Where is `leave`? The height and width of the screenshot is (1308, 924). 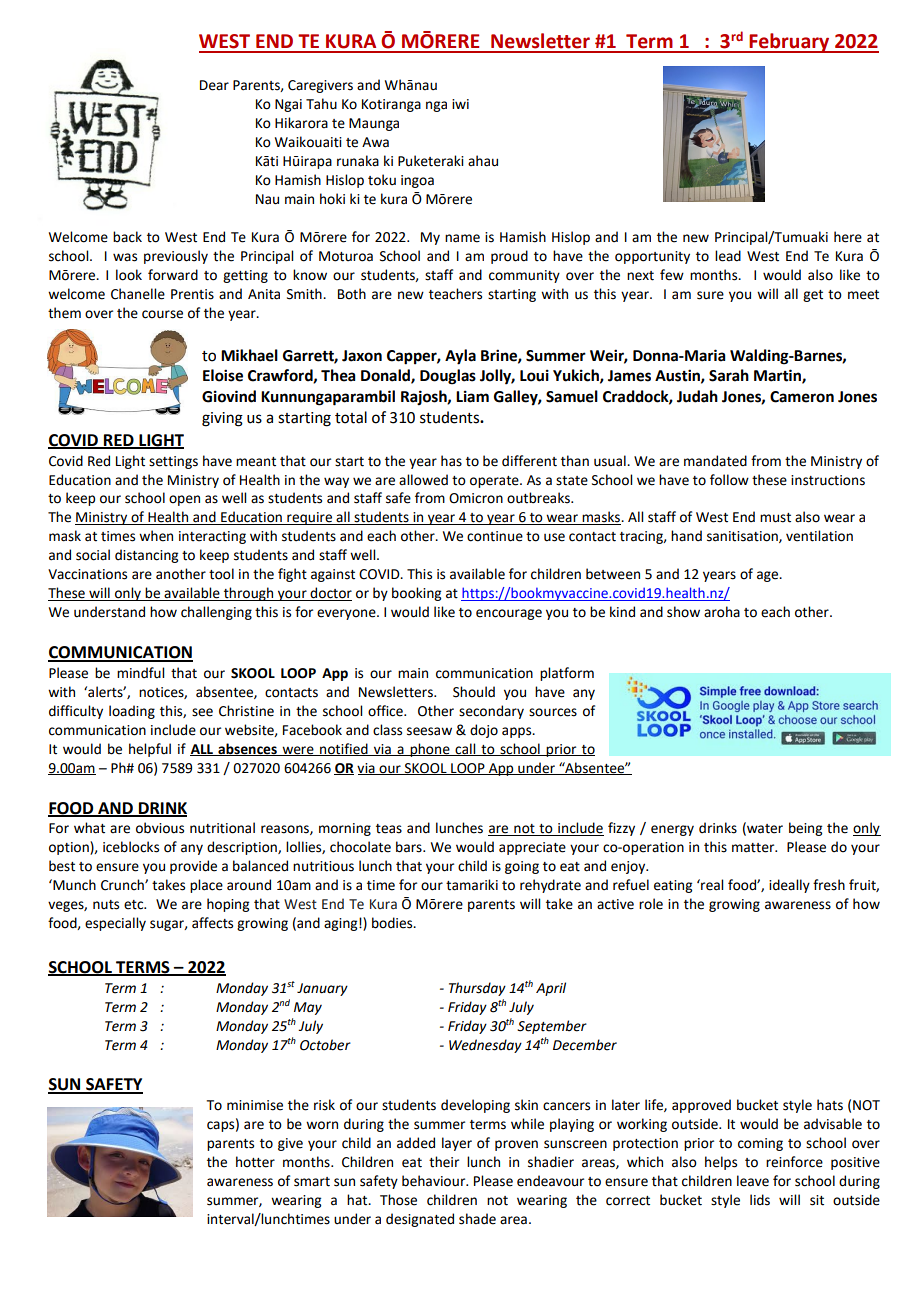 leave is located at coordinates (753, 1181).
